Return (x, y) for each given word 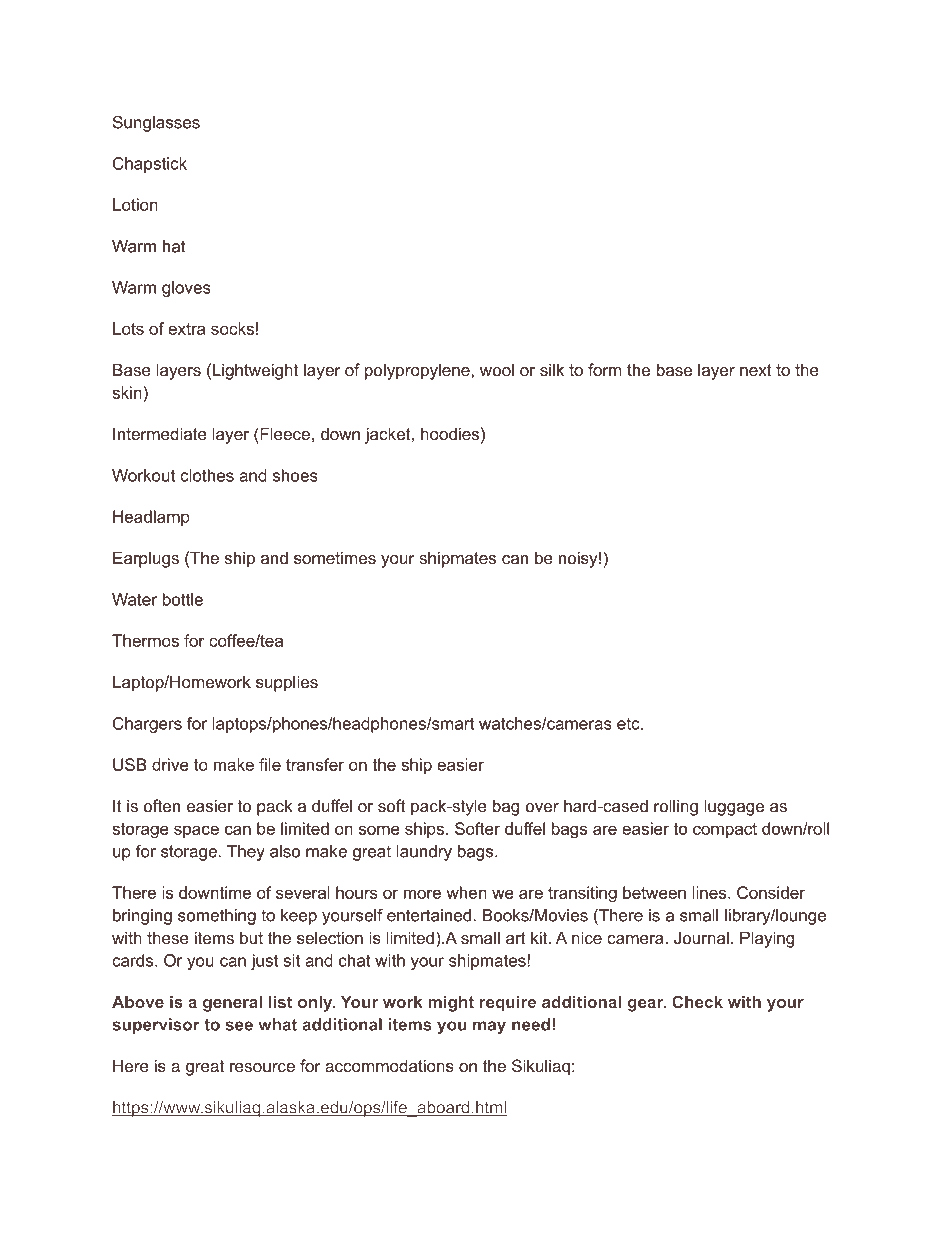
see (239, 1026)
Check (697, 1001)
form (604, 369)
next (756, 370)
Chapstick (150, 165)
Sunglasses (156, 123)
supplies (287, 683)
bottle (183, 599)
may (489, 1027)
